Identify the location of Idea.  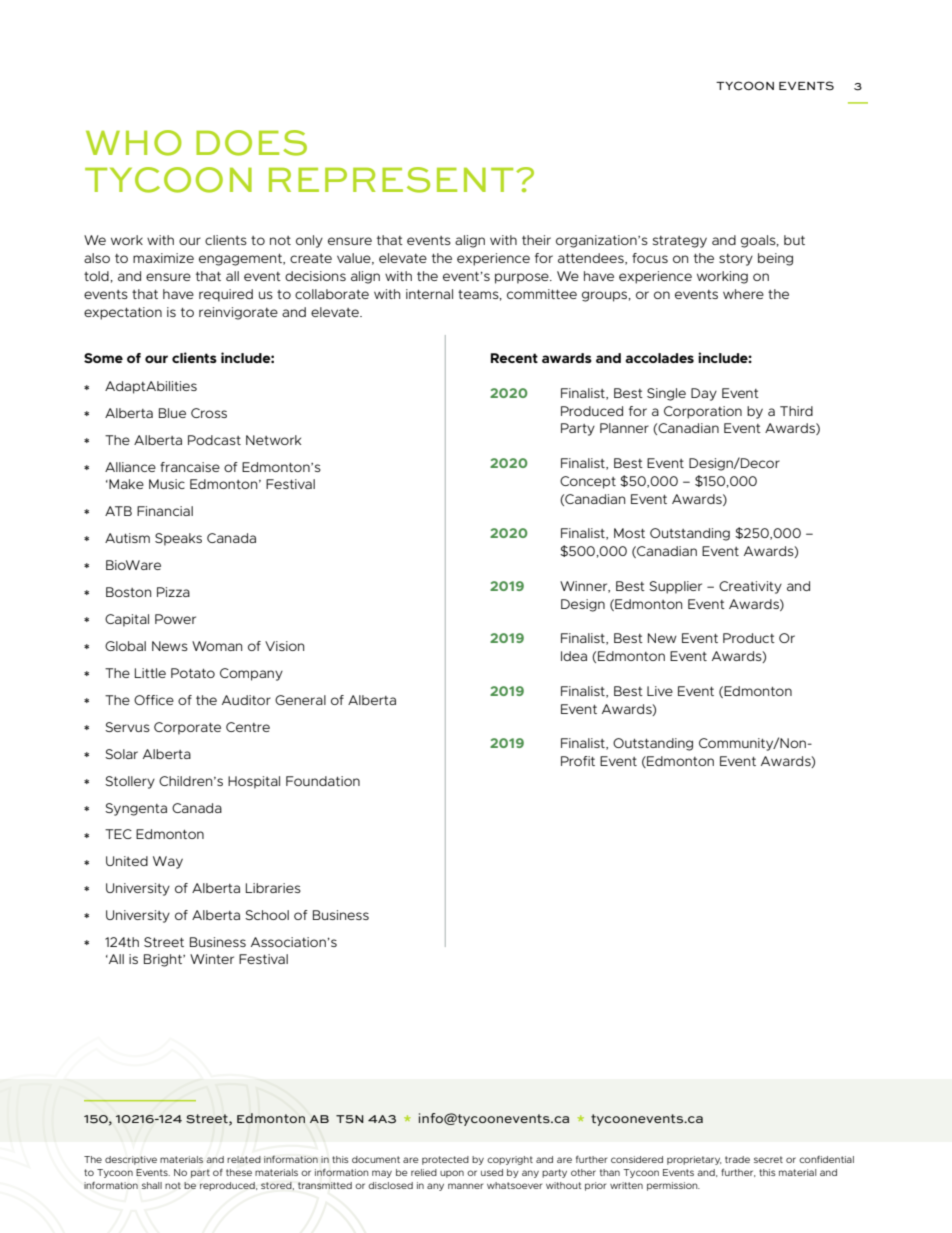
(574, 656).
